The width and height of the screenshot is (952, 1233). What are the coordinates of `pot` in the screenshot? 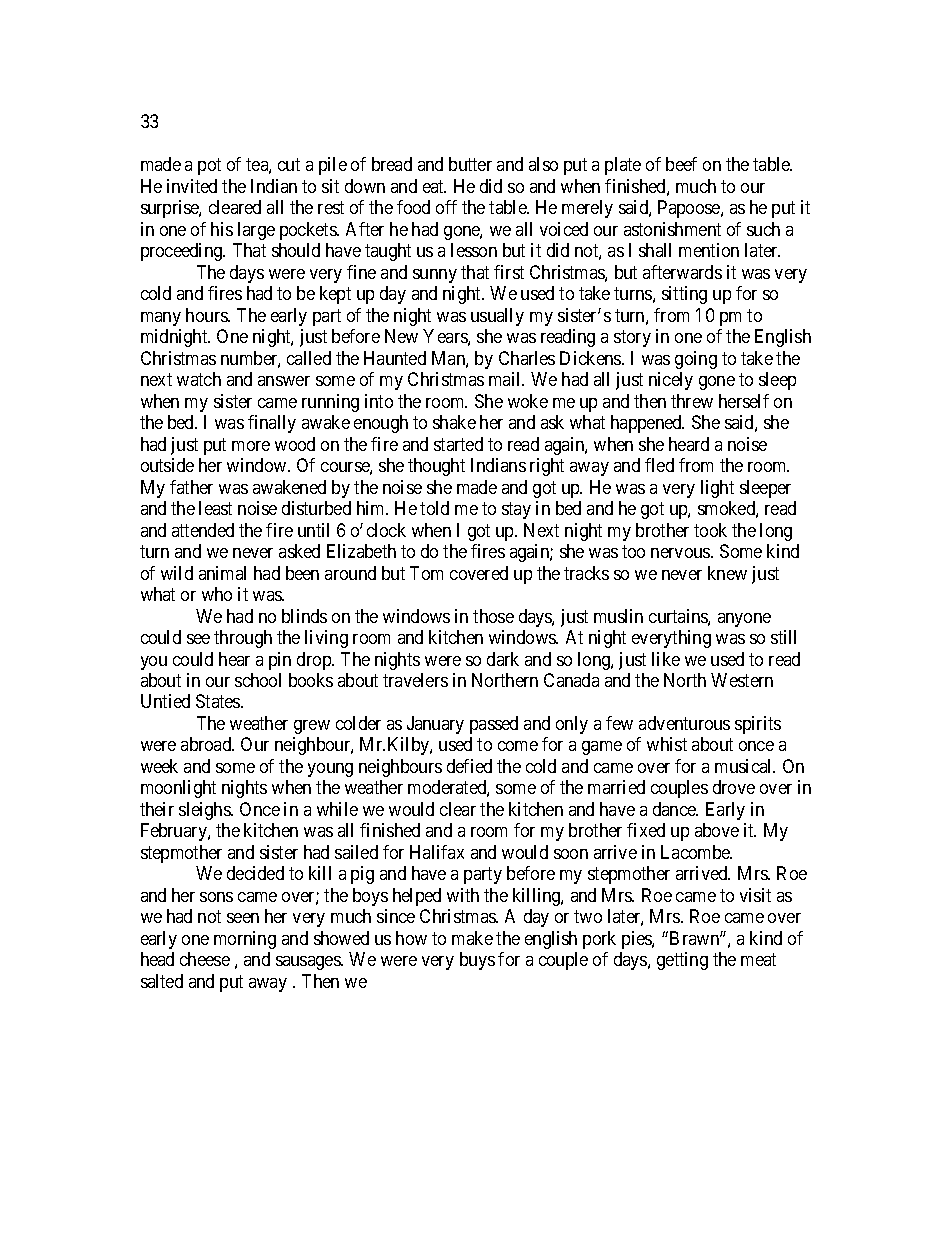 It's located at (209, 167).
